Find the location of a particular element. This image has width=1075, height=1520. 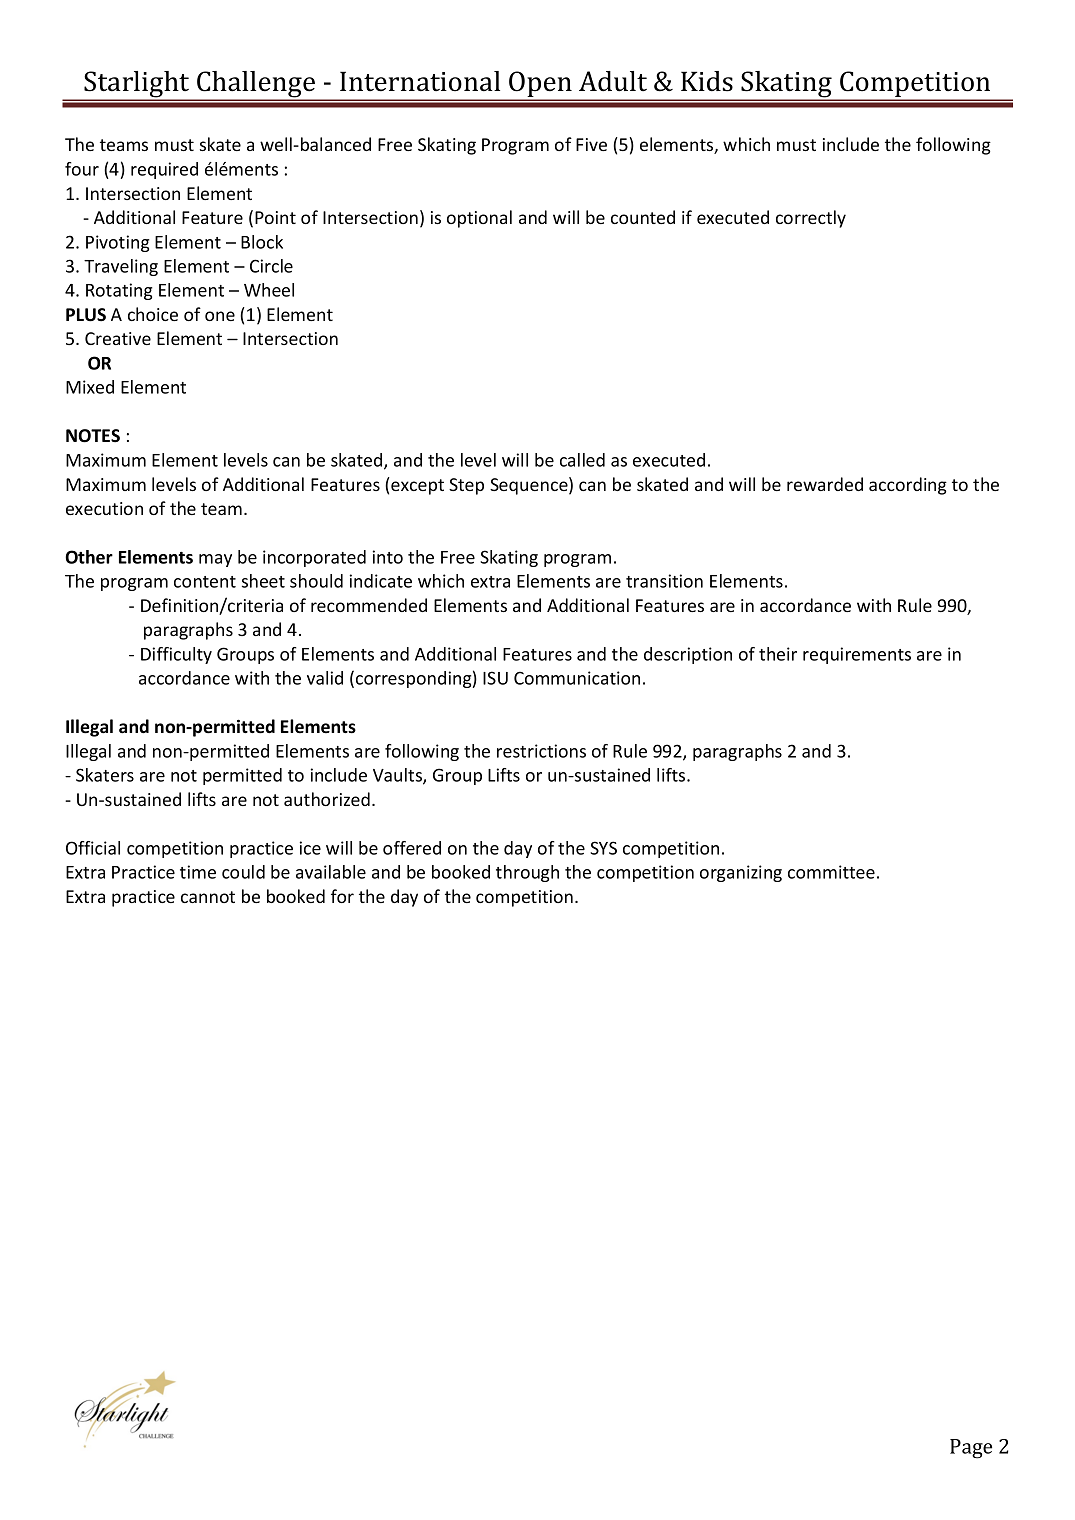

Open is located at coordinates (540, 85).
